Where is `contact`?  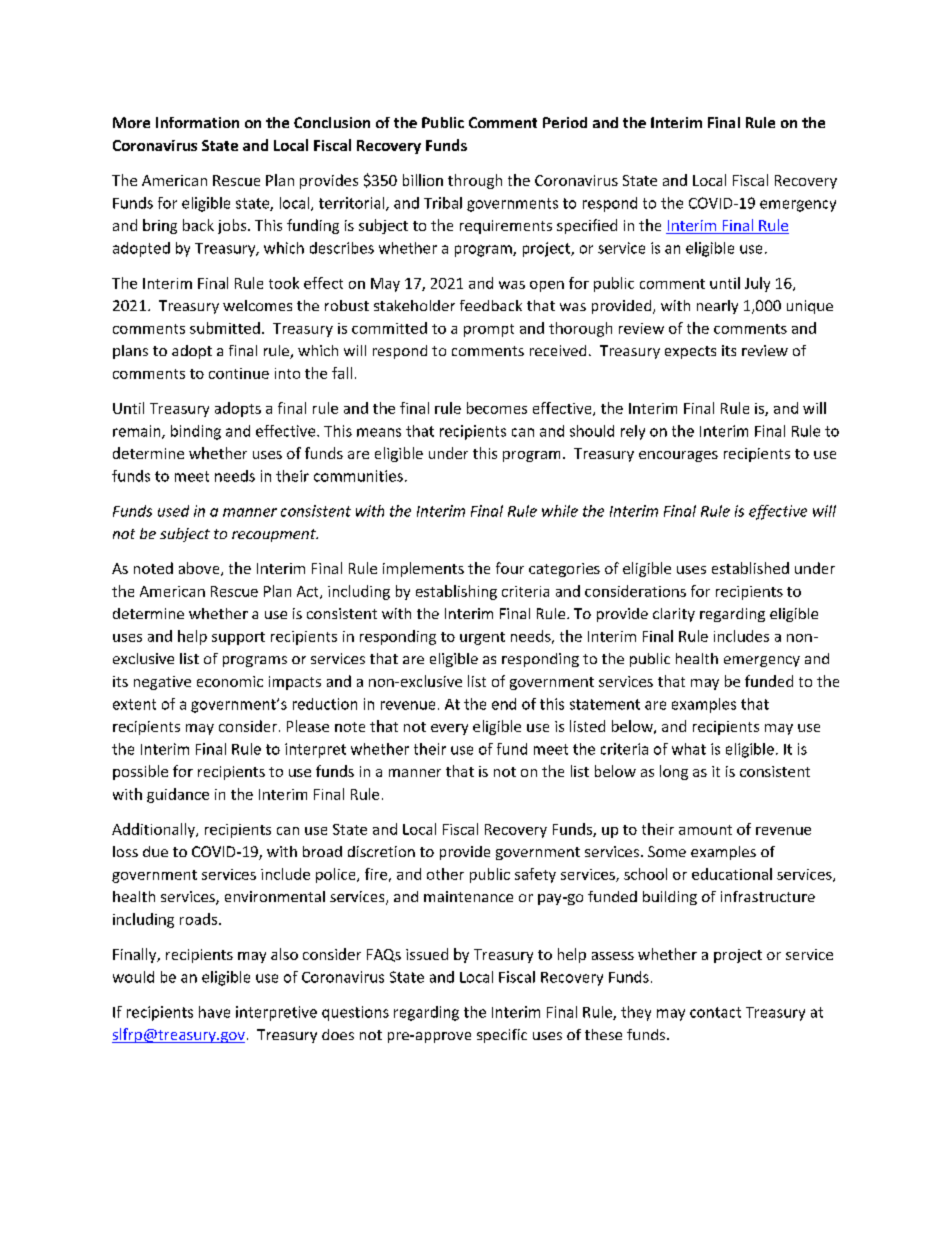 contact is located at coordinates (715, 1012).
